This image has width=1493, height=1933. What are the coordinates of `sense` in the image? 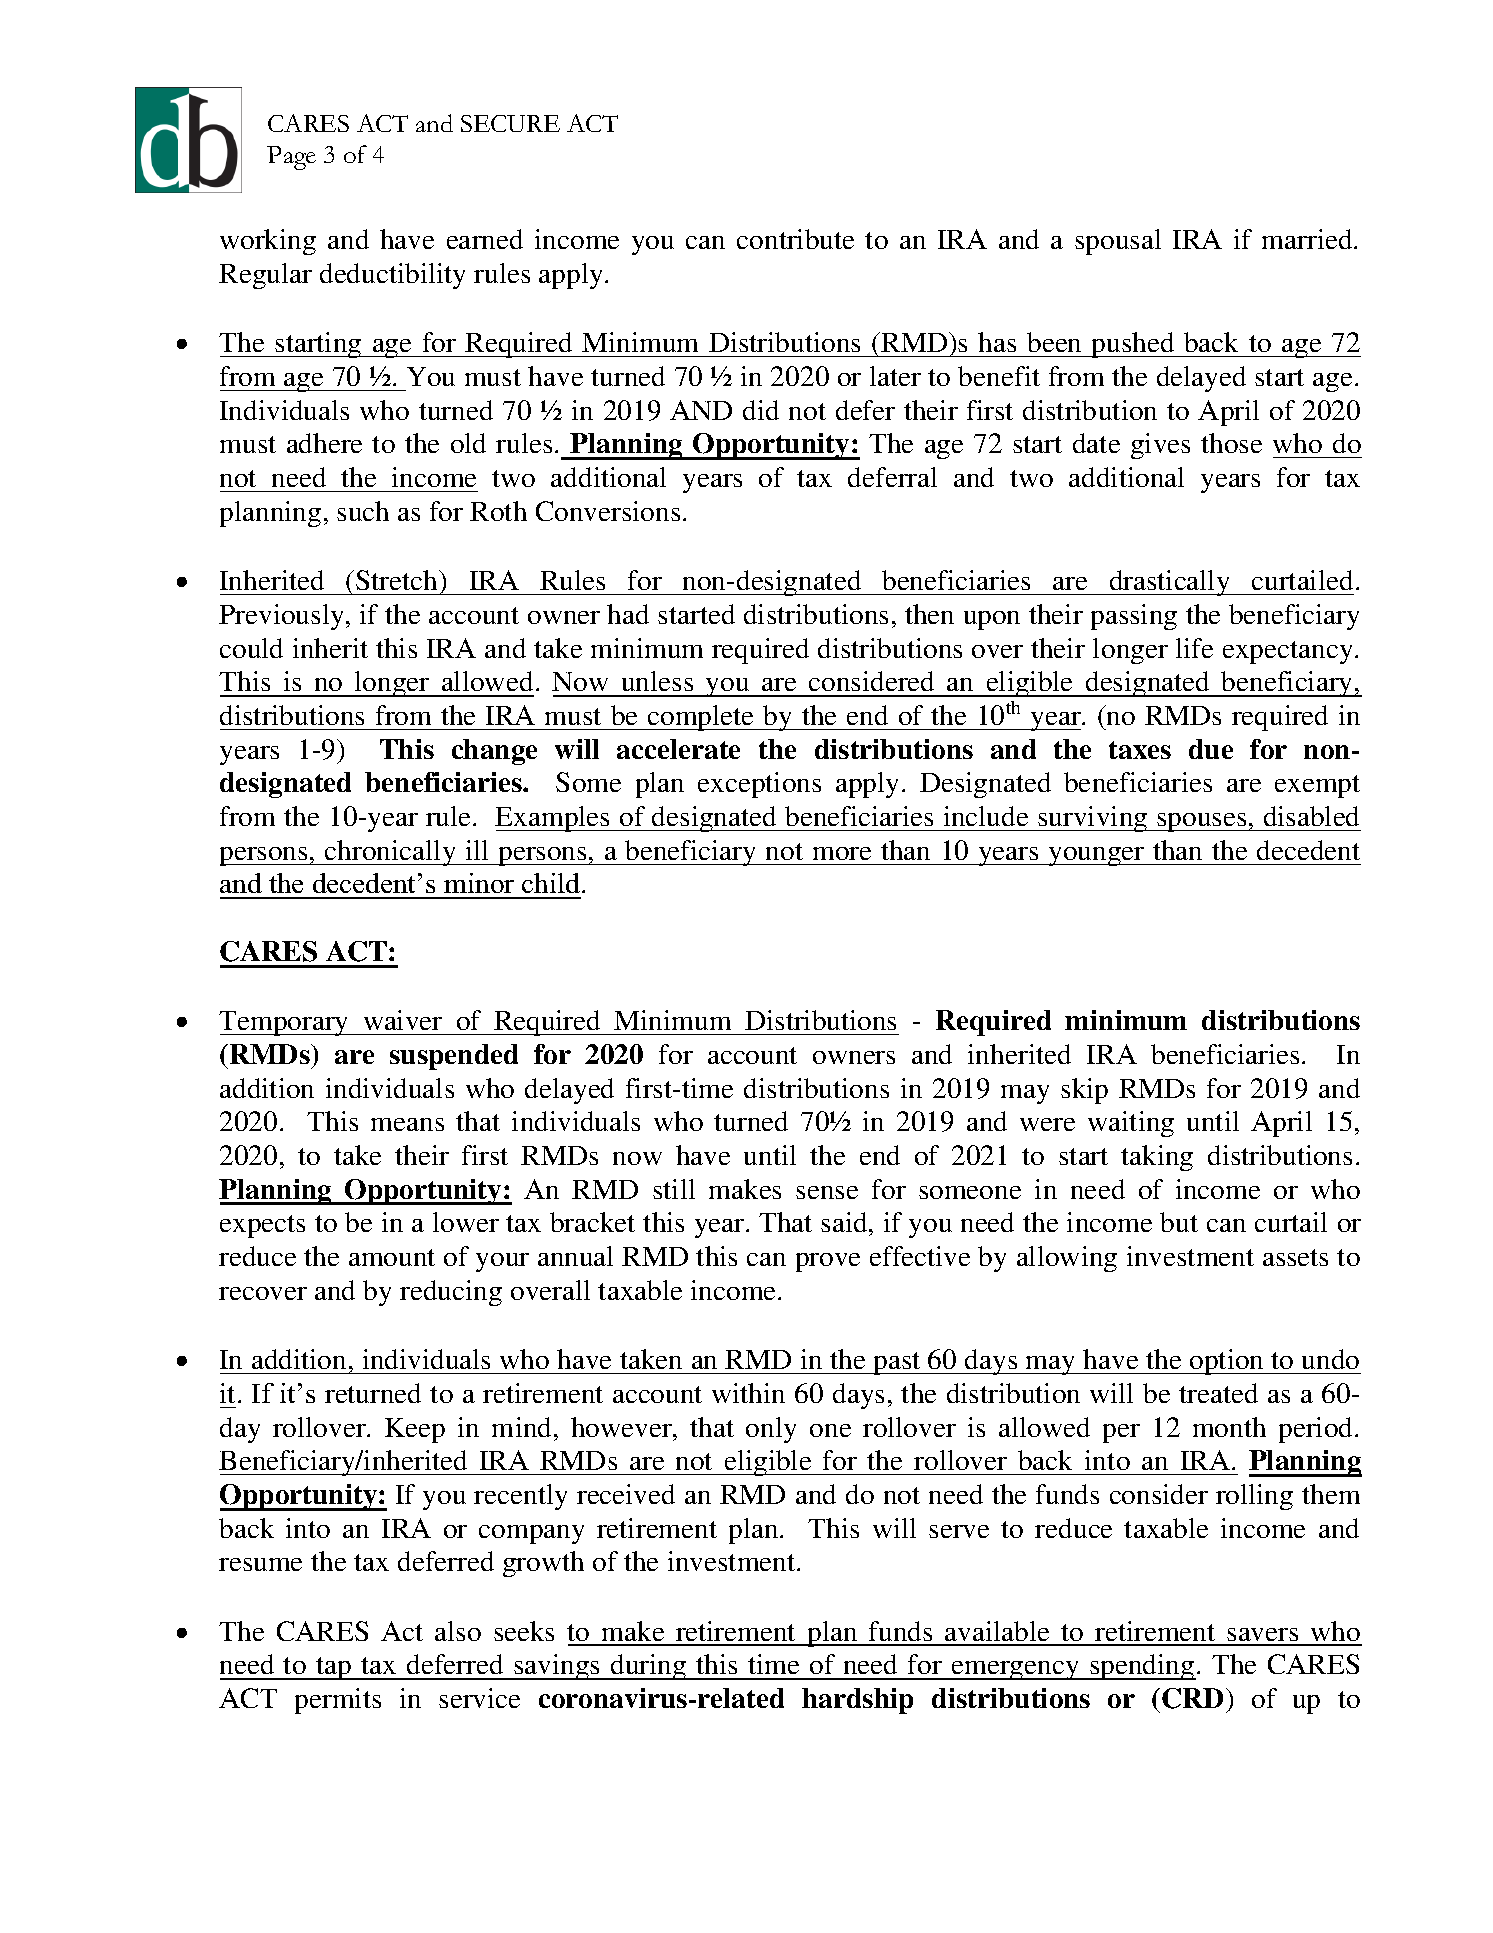 It's located at (827, 1192).
